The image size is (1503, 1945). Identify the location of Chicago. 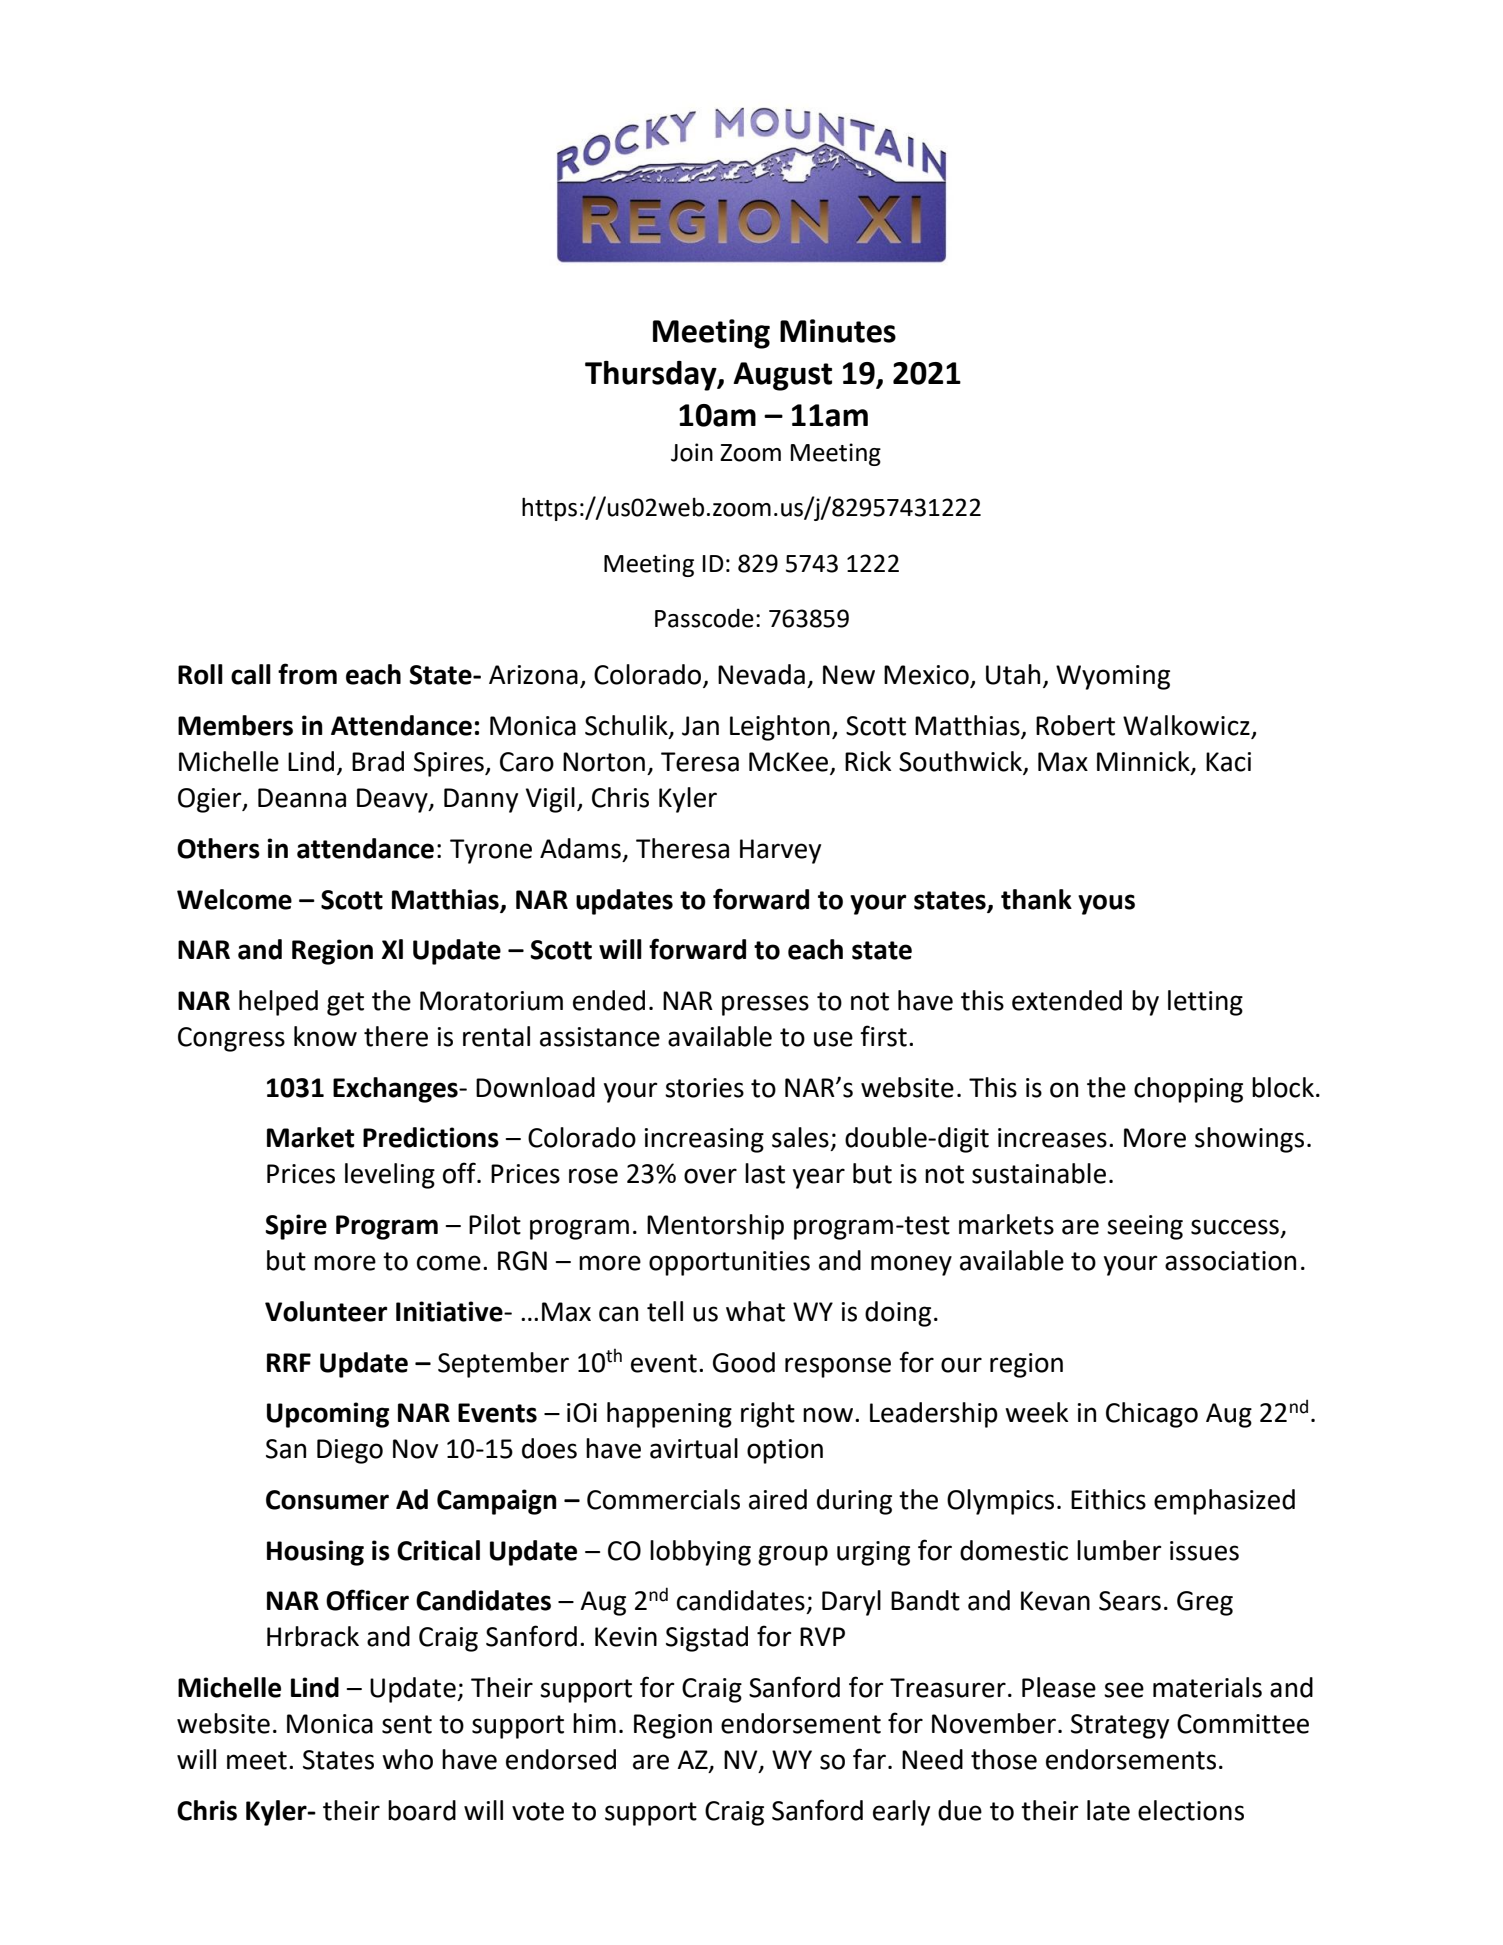
(1152, 1415).
